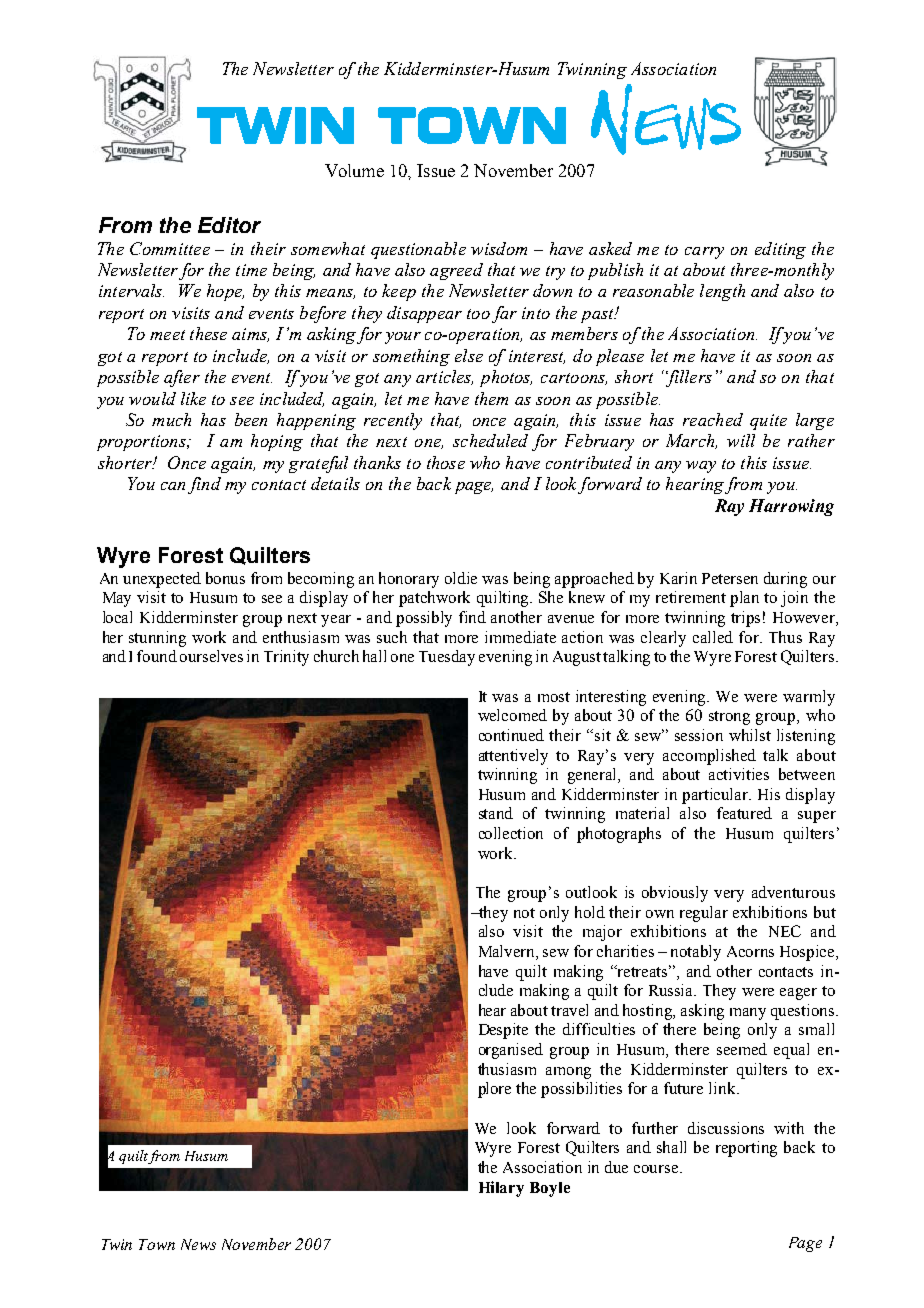 The height and width of the page is (1308, 924). I want to click on travel, so click(569, 1010).
